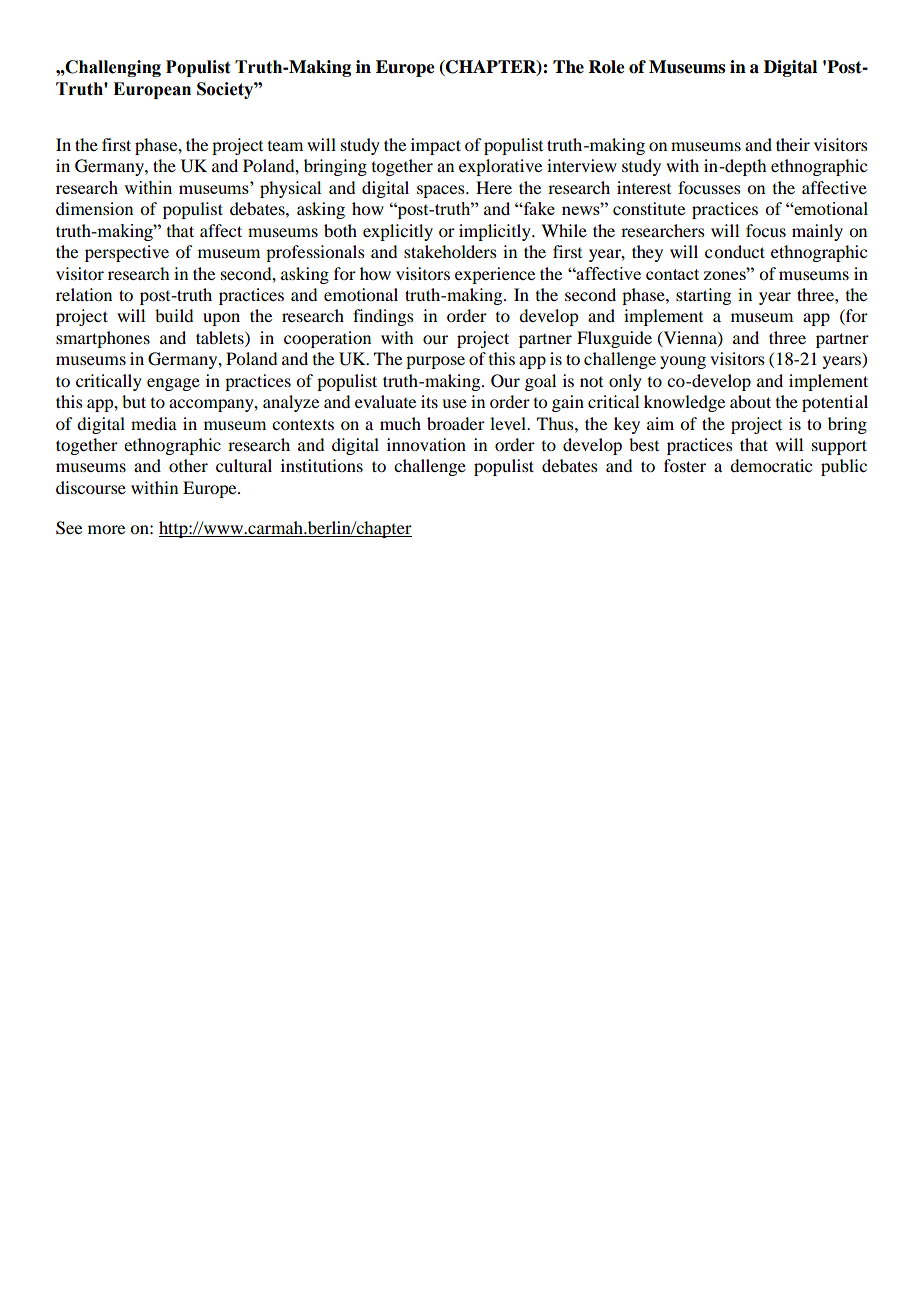  Describe the element at coordinates (285, 146) in the document. I see `team` at that location.
